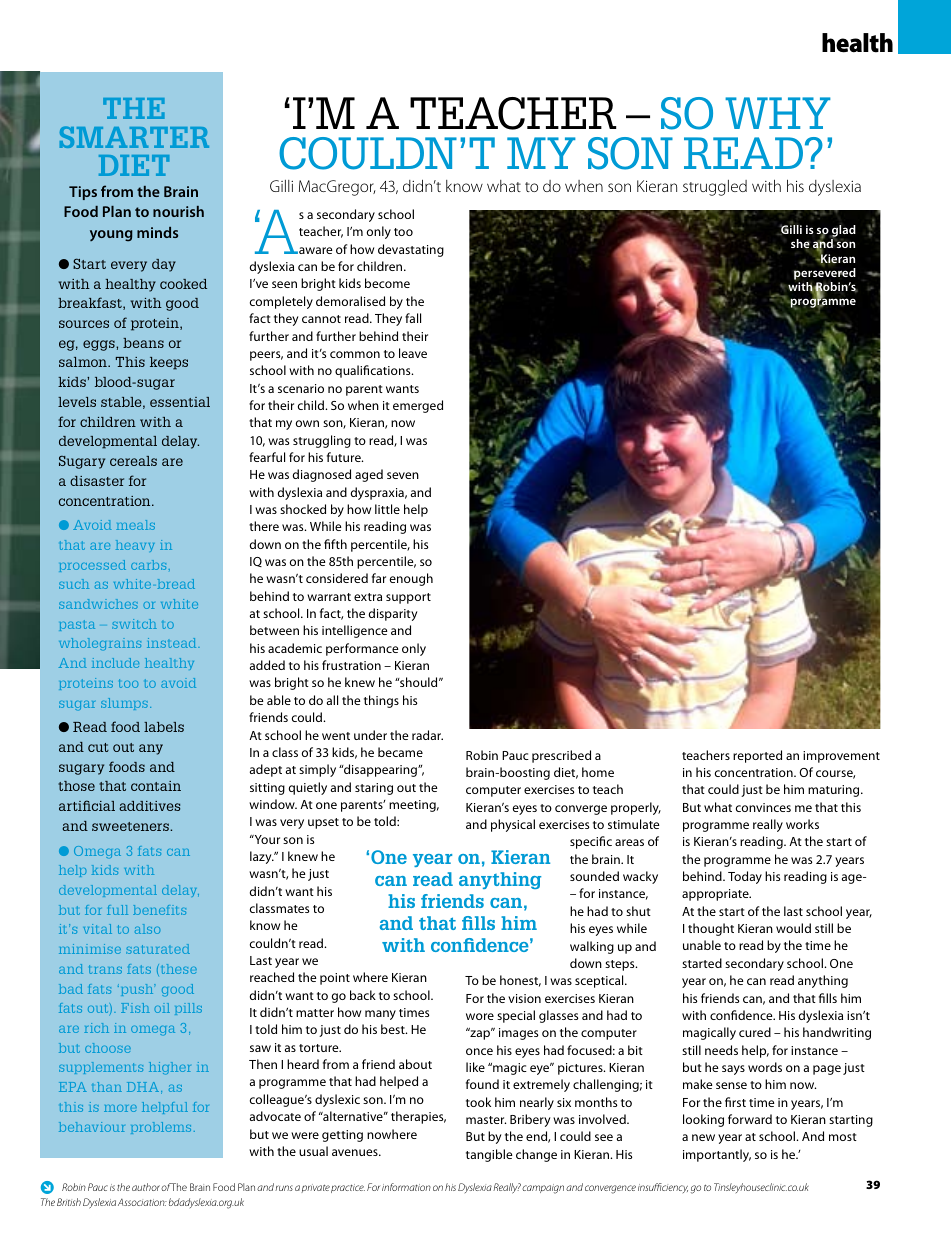 The image size is (952, 1234). I want to click on thought, so click(711, 929).
